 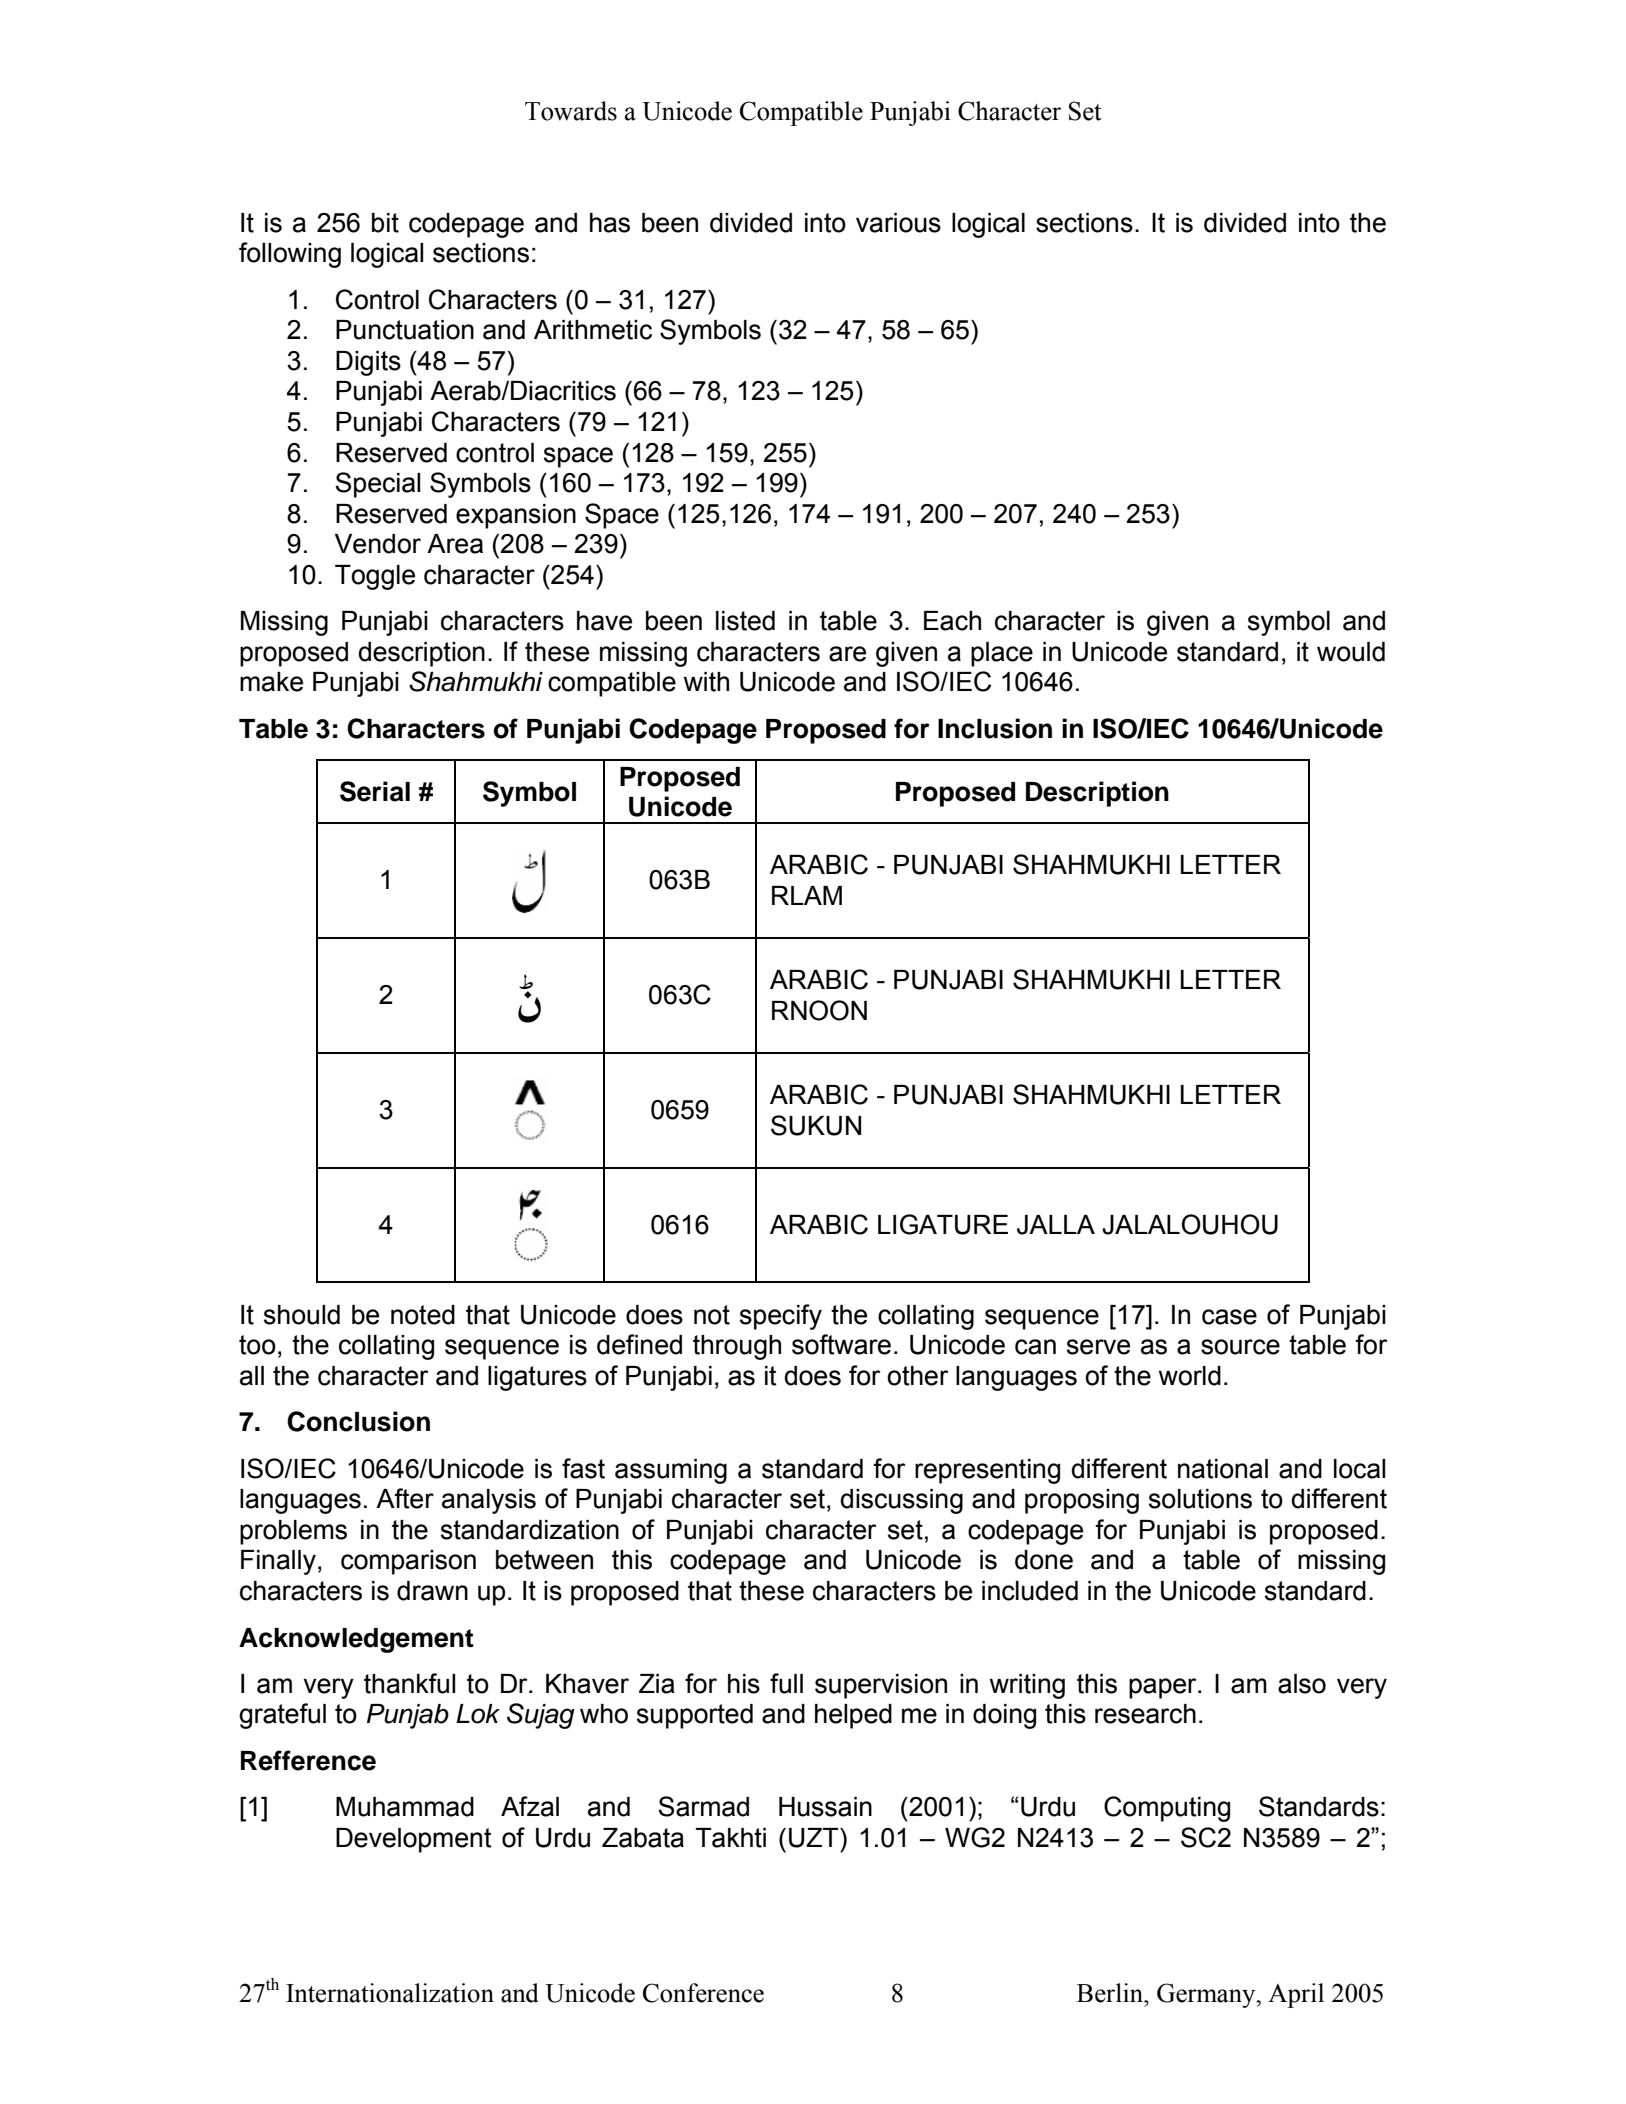 I want to click on case, so click(x=1229, y=1317).
